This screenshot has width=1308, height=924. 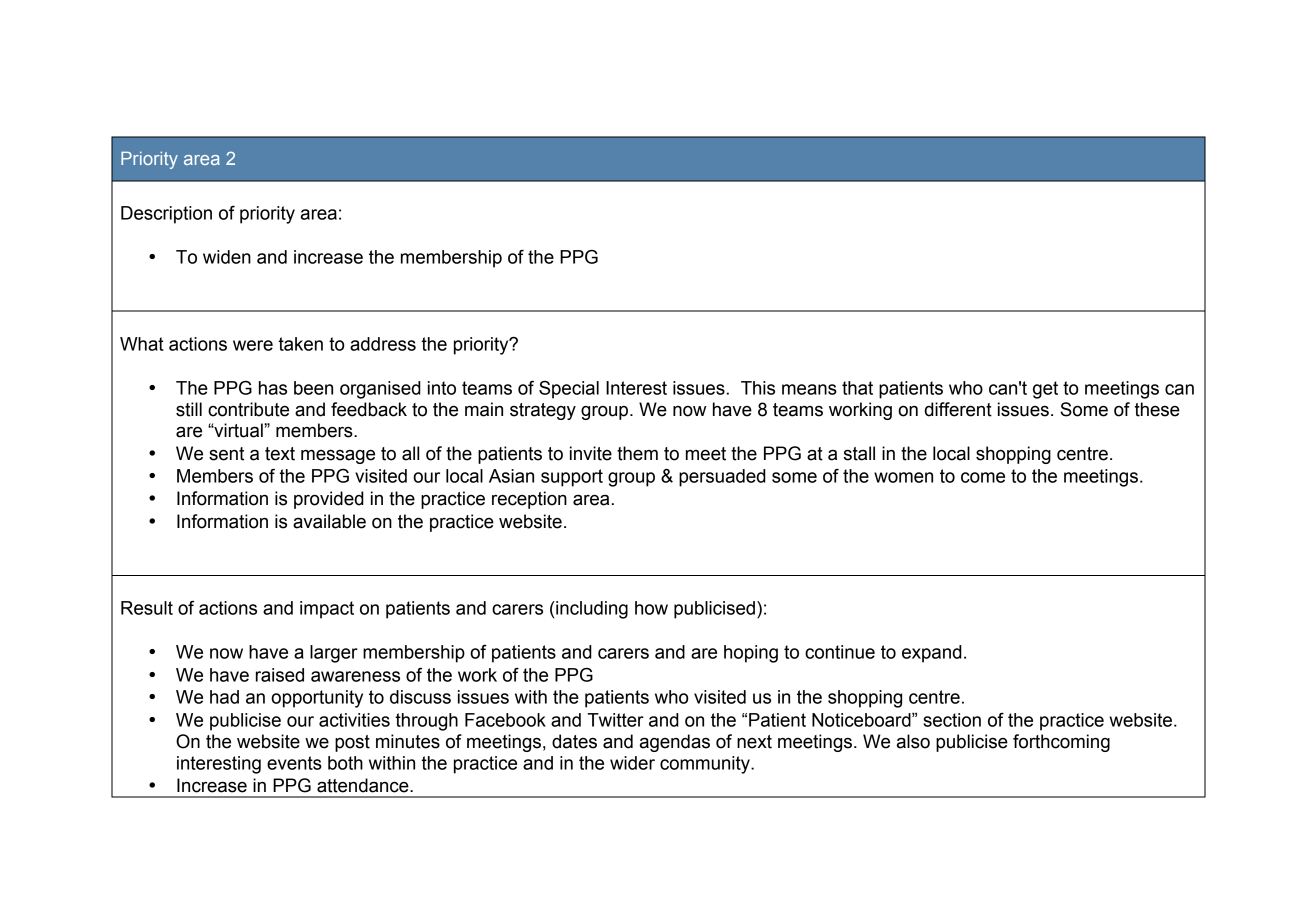 I want to click on address, so click(x=383, y=344).
